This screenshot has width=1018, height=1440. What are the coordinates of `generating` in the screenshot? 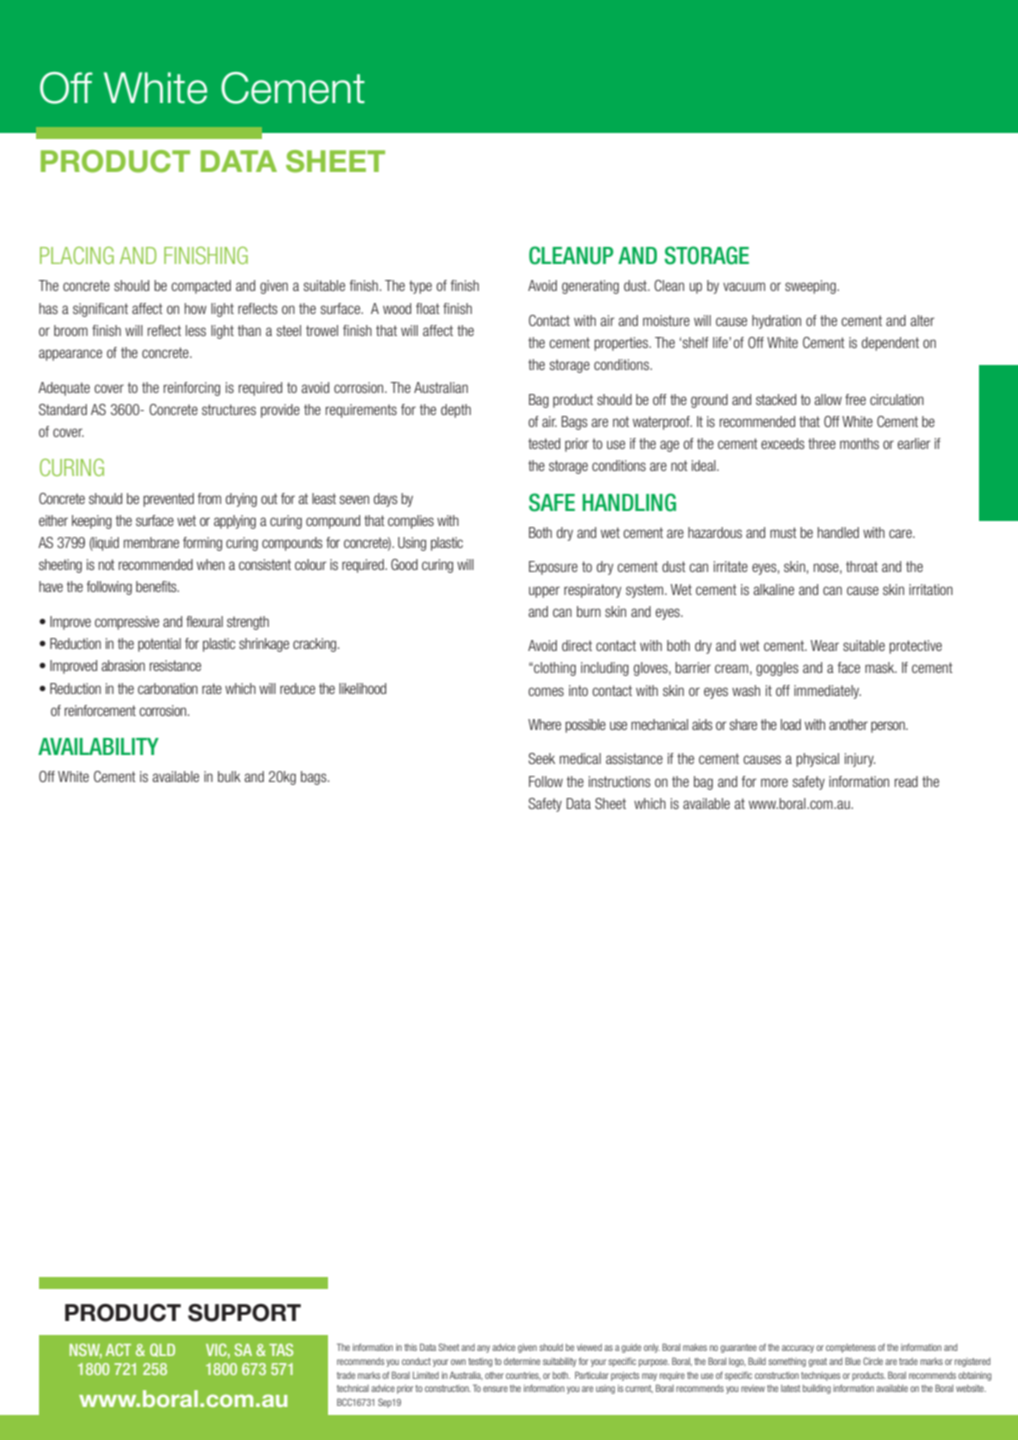 It's located at (590, 287).
